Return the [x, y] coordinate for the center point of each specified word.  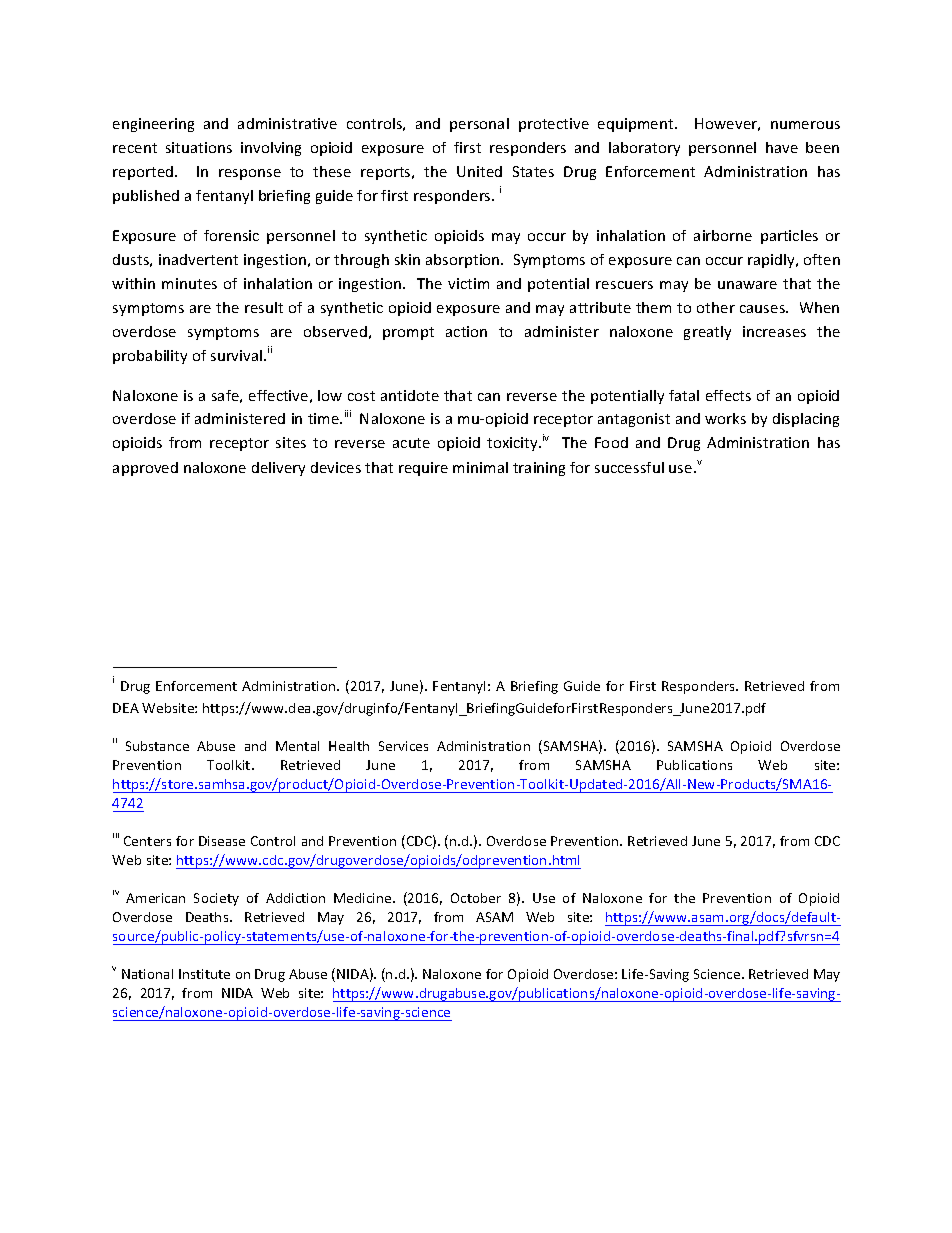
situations [199, 147]
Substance [157, 746]
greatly [707, 333]
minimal [480, 467]
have [782, 147]
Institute [204, 974]
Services [403, 746]
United [479, 171]
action [466, 331]
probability [150, 357]
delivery [278, 469]
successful [629, 467]
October [476, 898]
